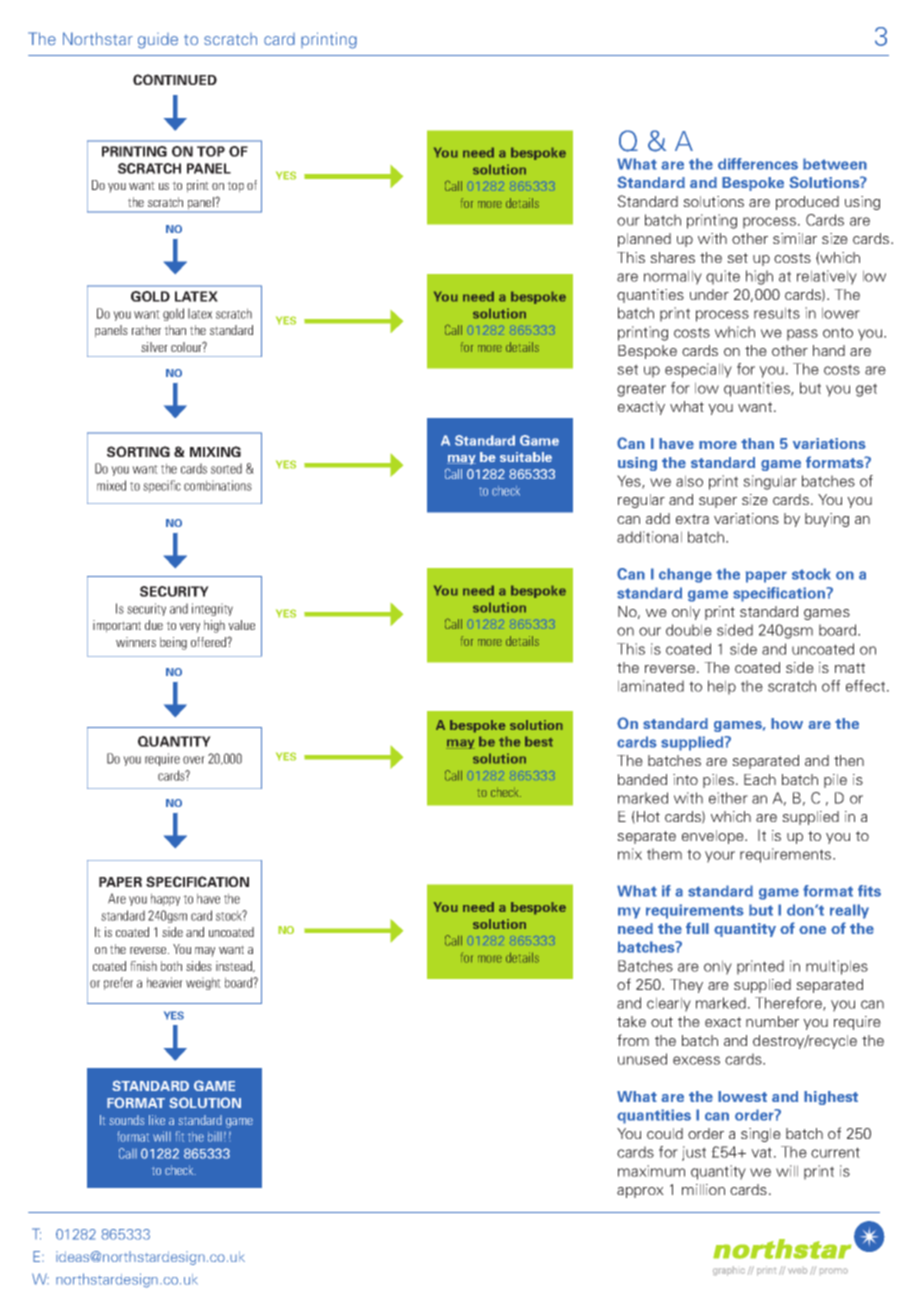 This screenshot has width=924, height=1308. I want to click on Each, so click(760, 779).
